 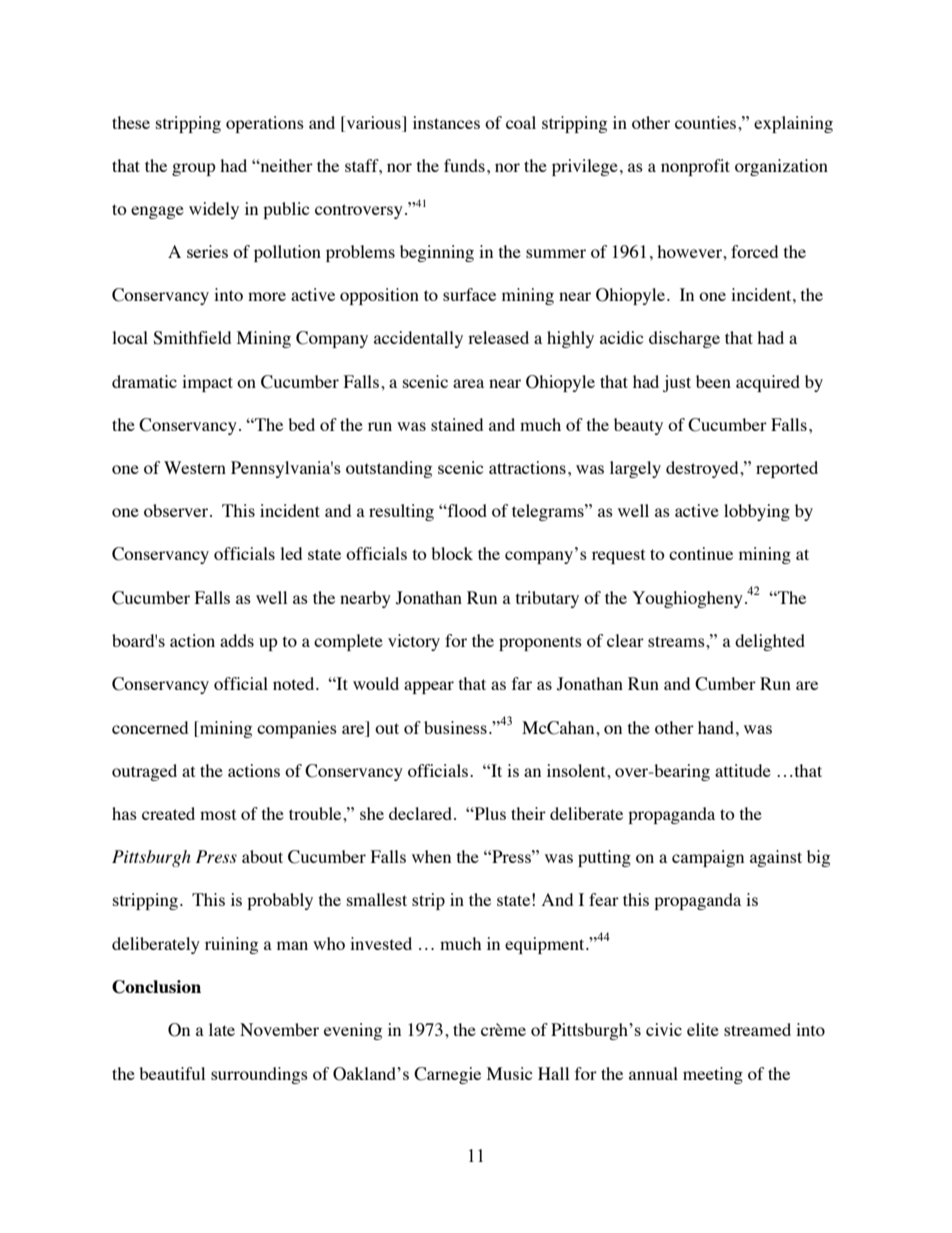 What do you see at coordinates (237, 640) in the image?
I see `adds` at bounding box center [237, 640].
